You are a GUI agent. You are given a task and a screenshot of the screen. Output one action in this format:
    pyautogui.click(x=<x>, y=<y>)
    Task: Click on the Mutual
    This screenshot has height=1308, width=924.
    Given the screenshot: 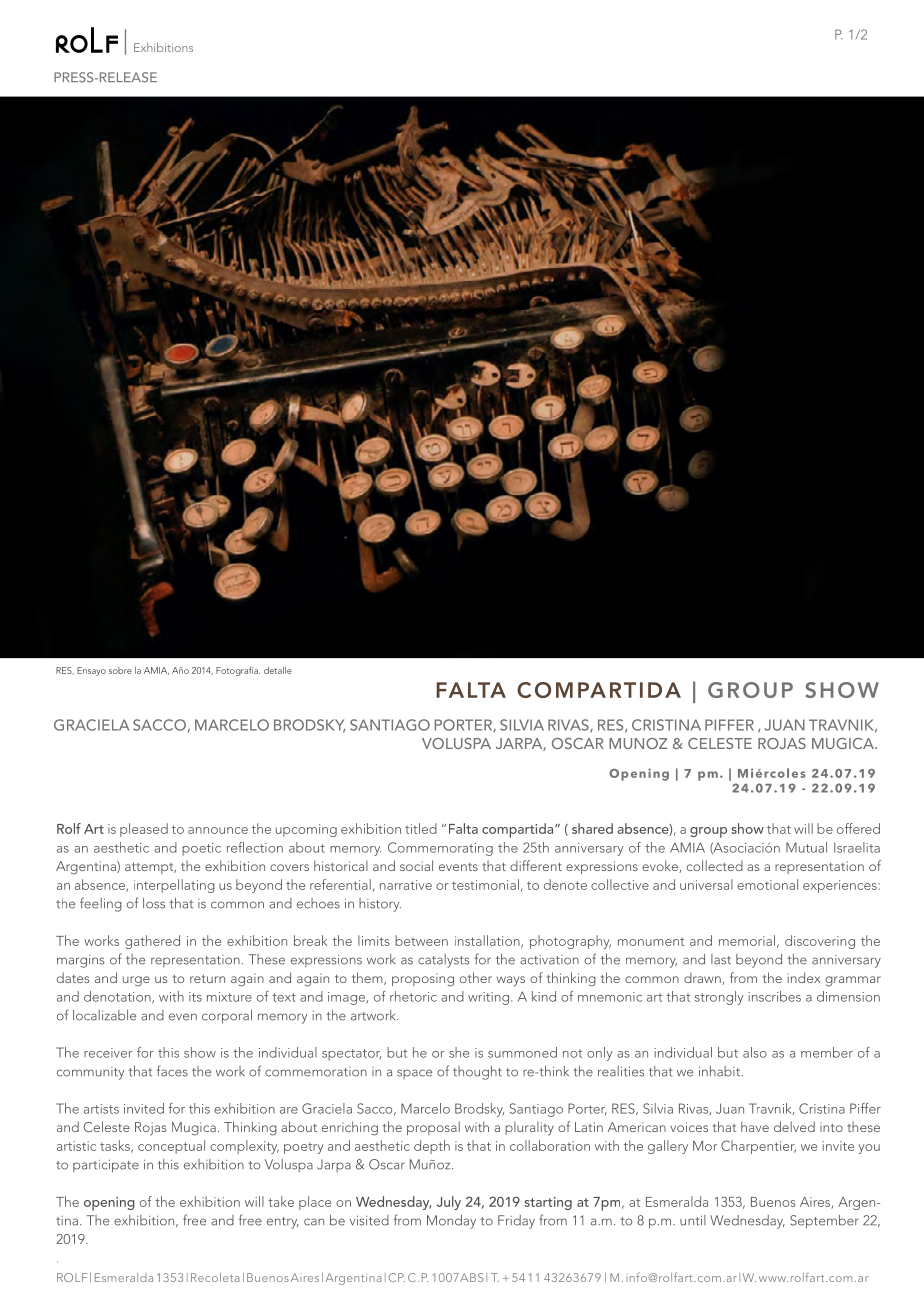 What is the action you would take?
    pyautogui.click(x=806, y=847)
